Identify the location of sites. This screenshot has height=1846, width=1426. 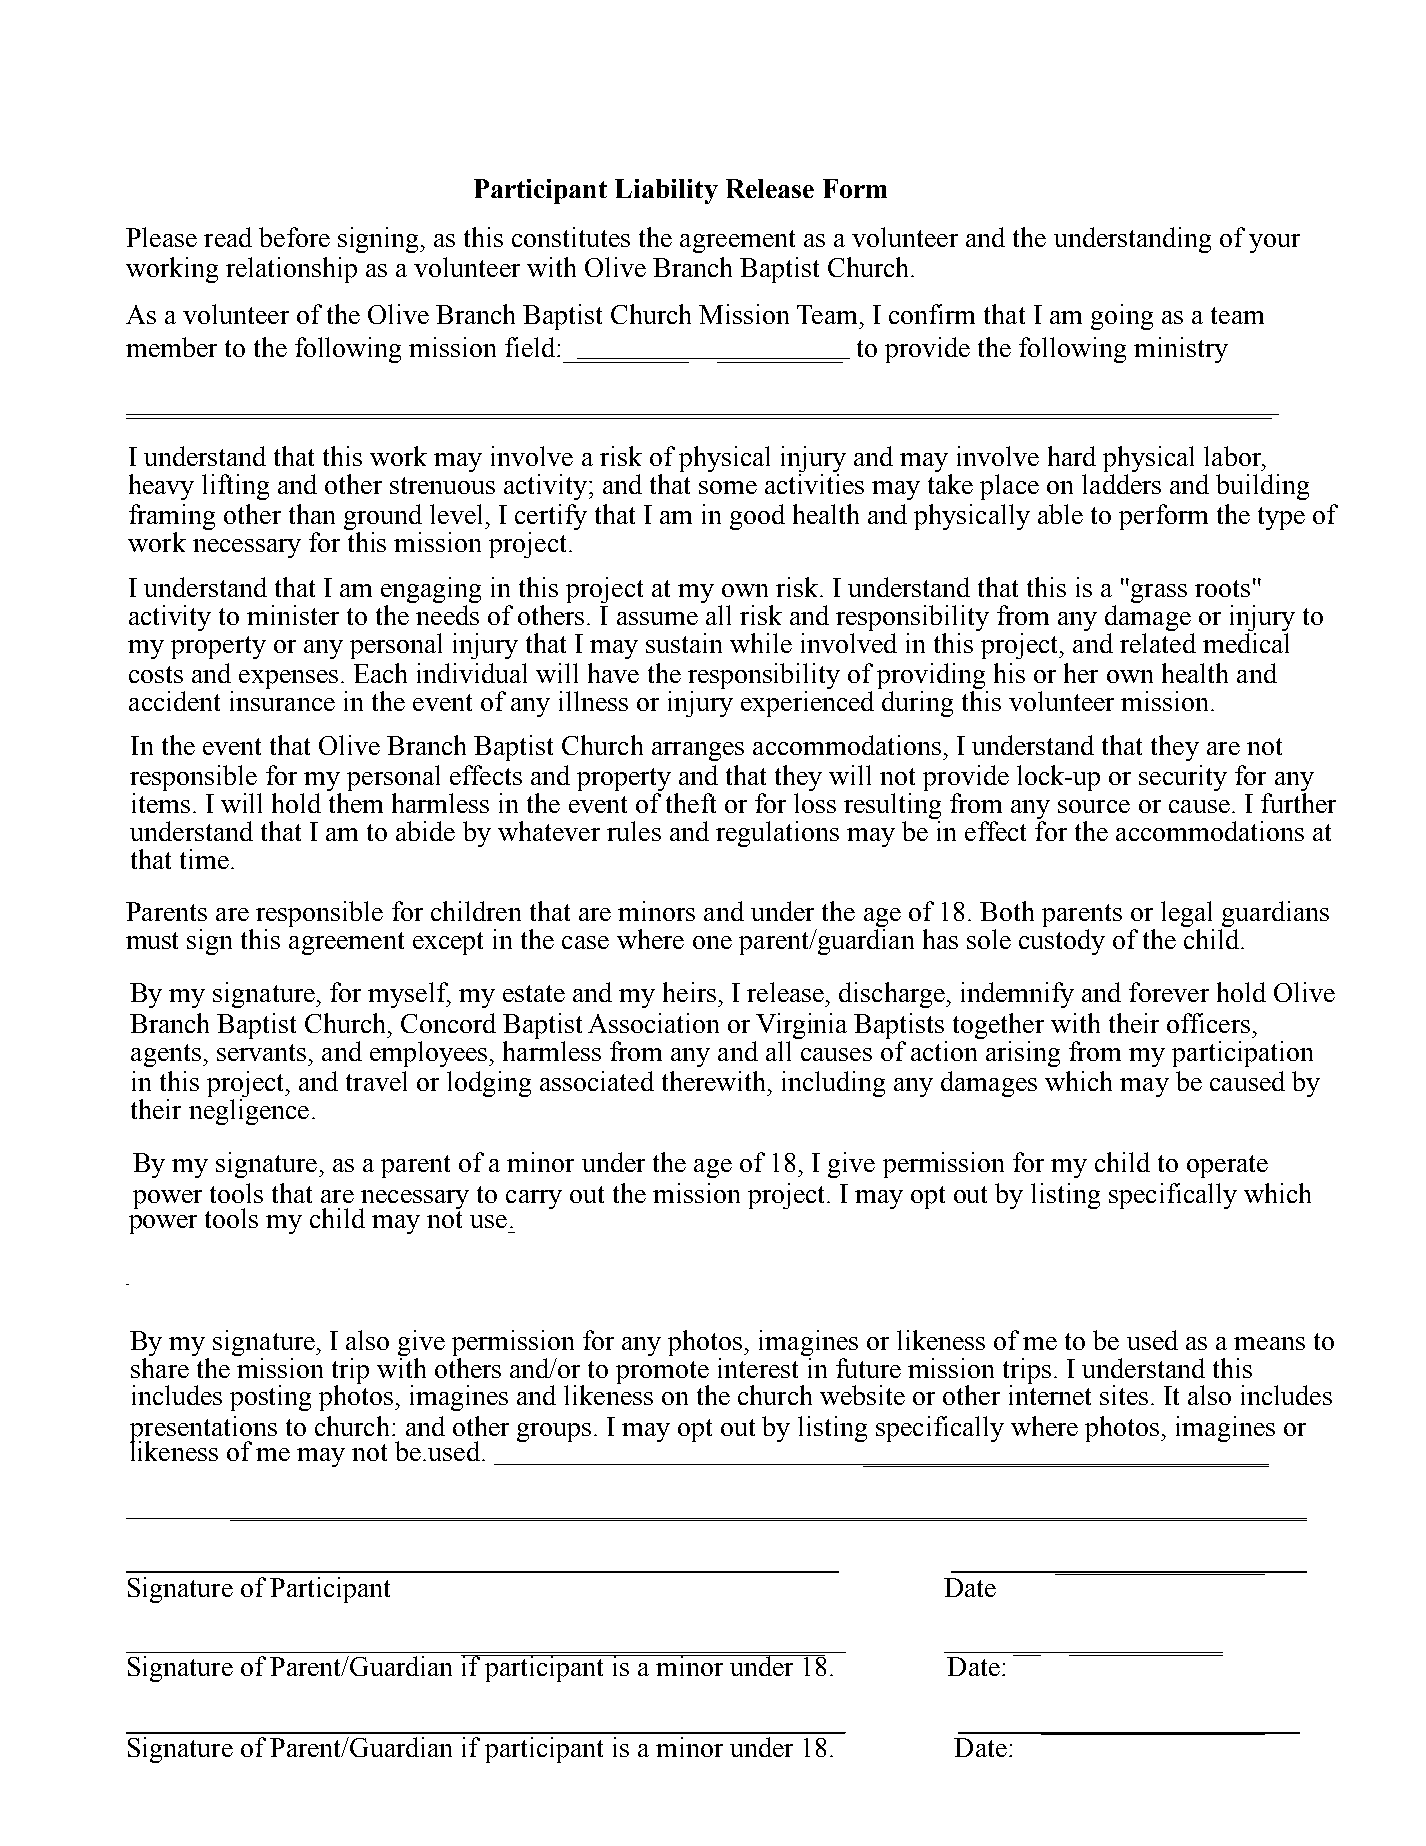
(1124, 1395).
